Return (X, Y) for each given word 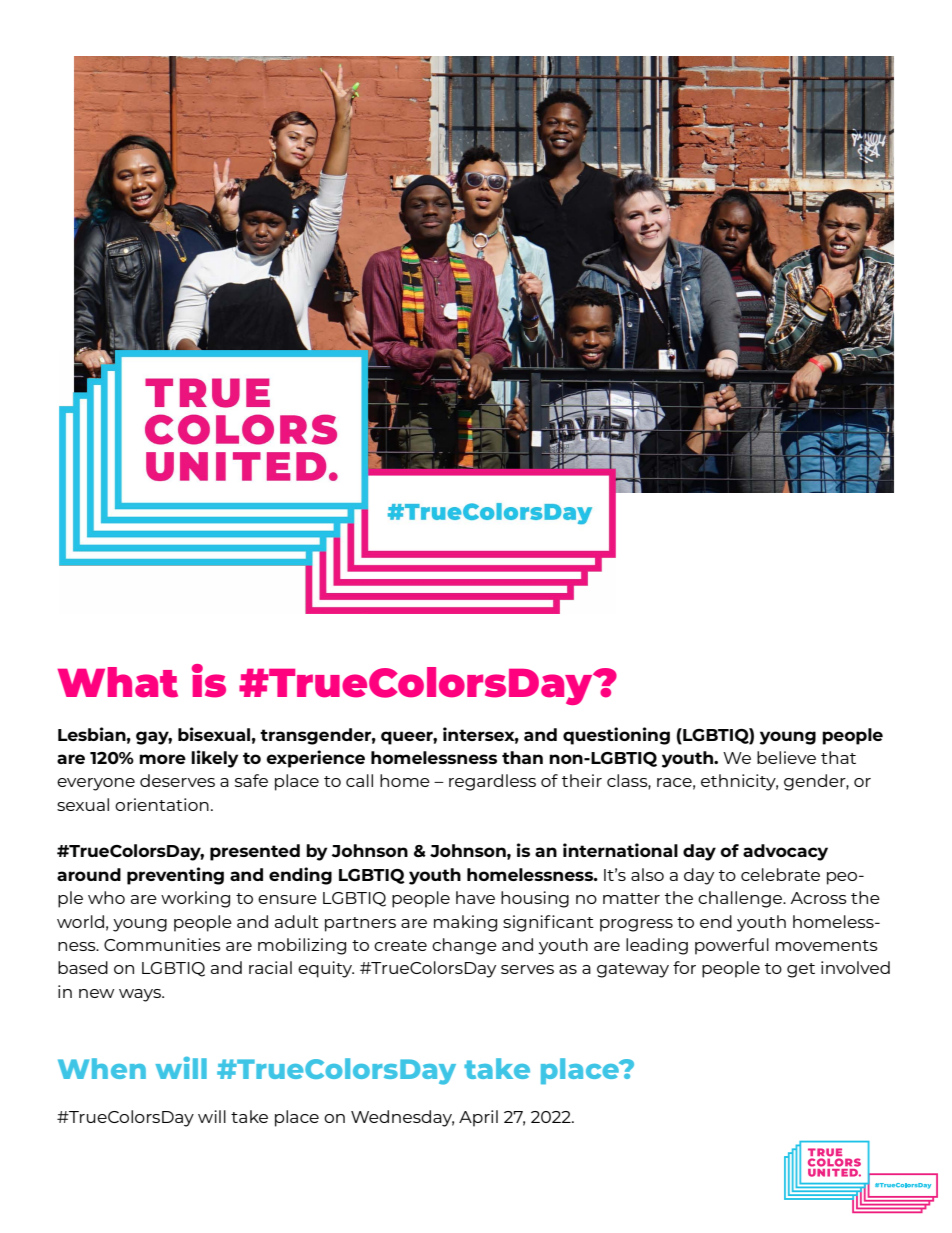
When (102, 1068)
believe (786, 757)
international (620, 850)
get (801, 970)
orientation (162, 804)
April (478, 1118)
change (464, 946)
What (117, 682)
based (83, 967)
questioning (616, 736)
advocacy (785, 852)
